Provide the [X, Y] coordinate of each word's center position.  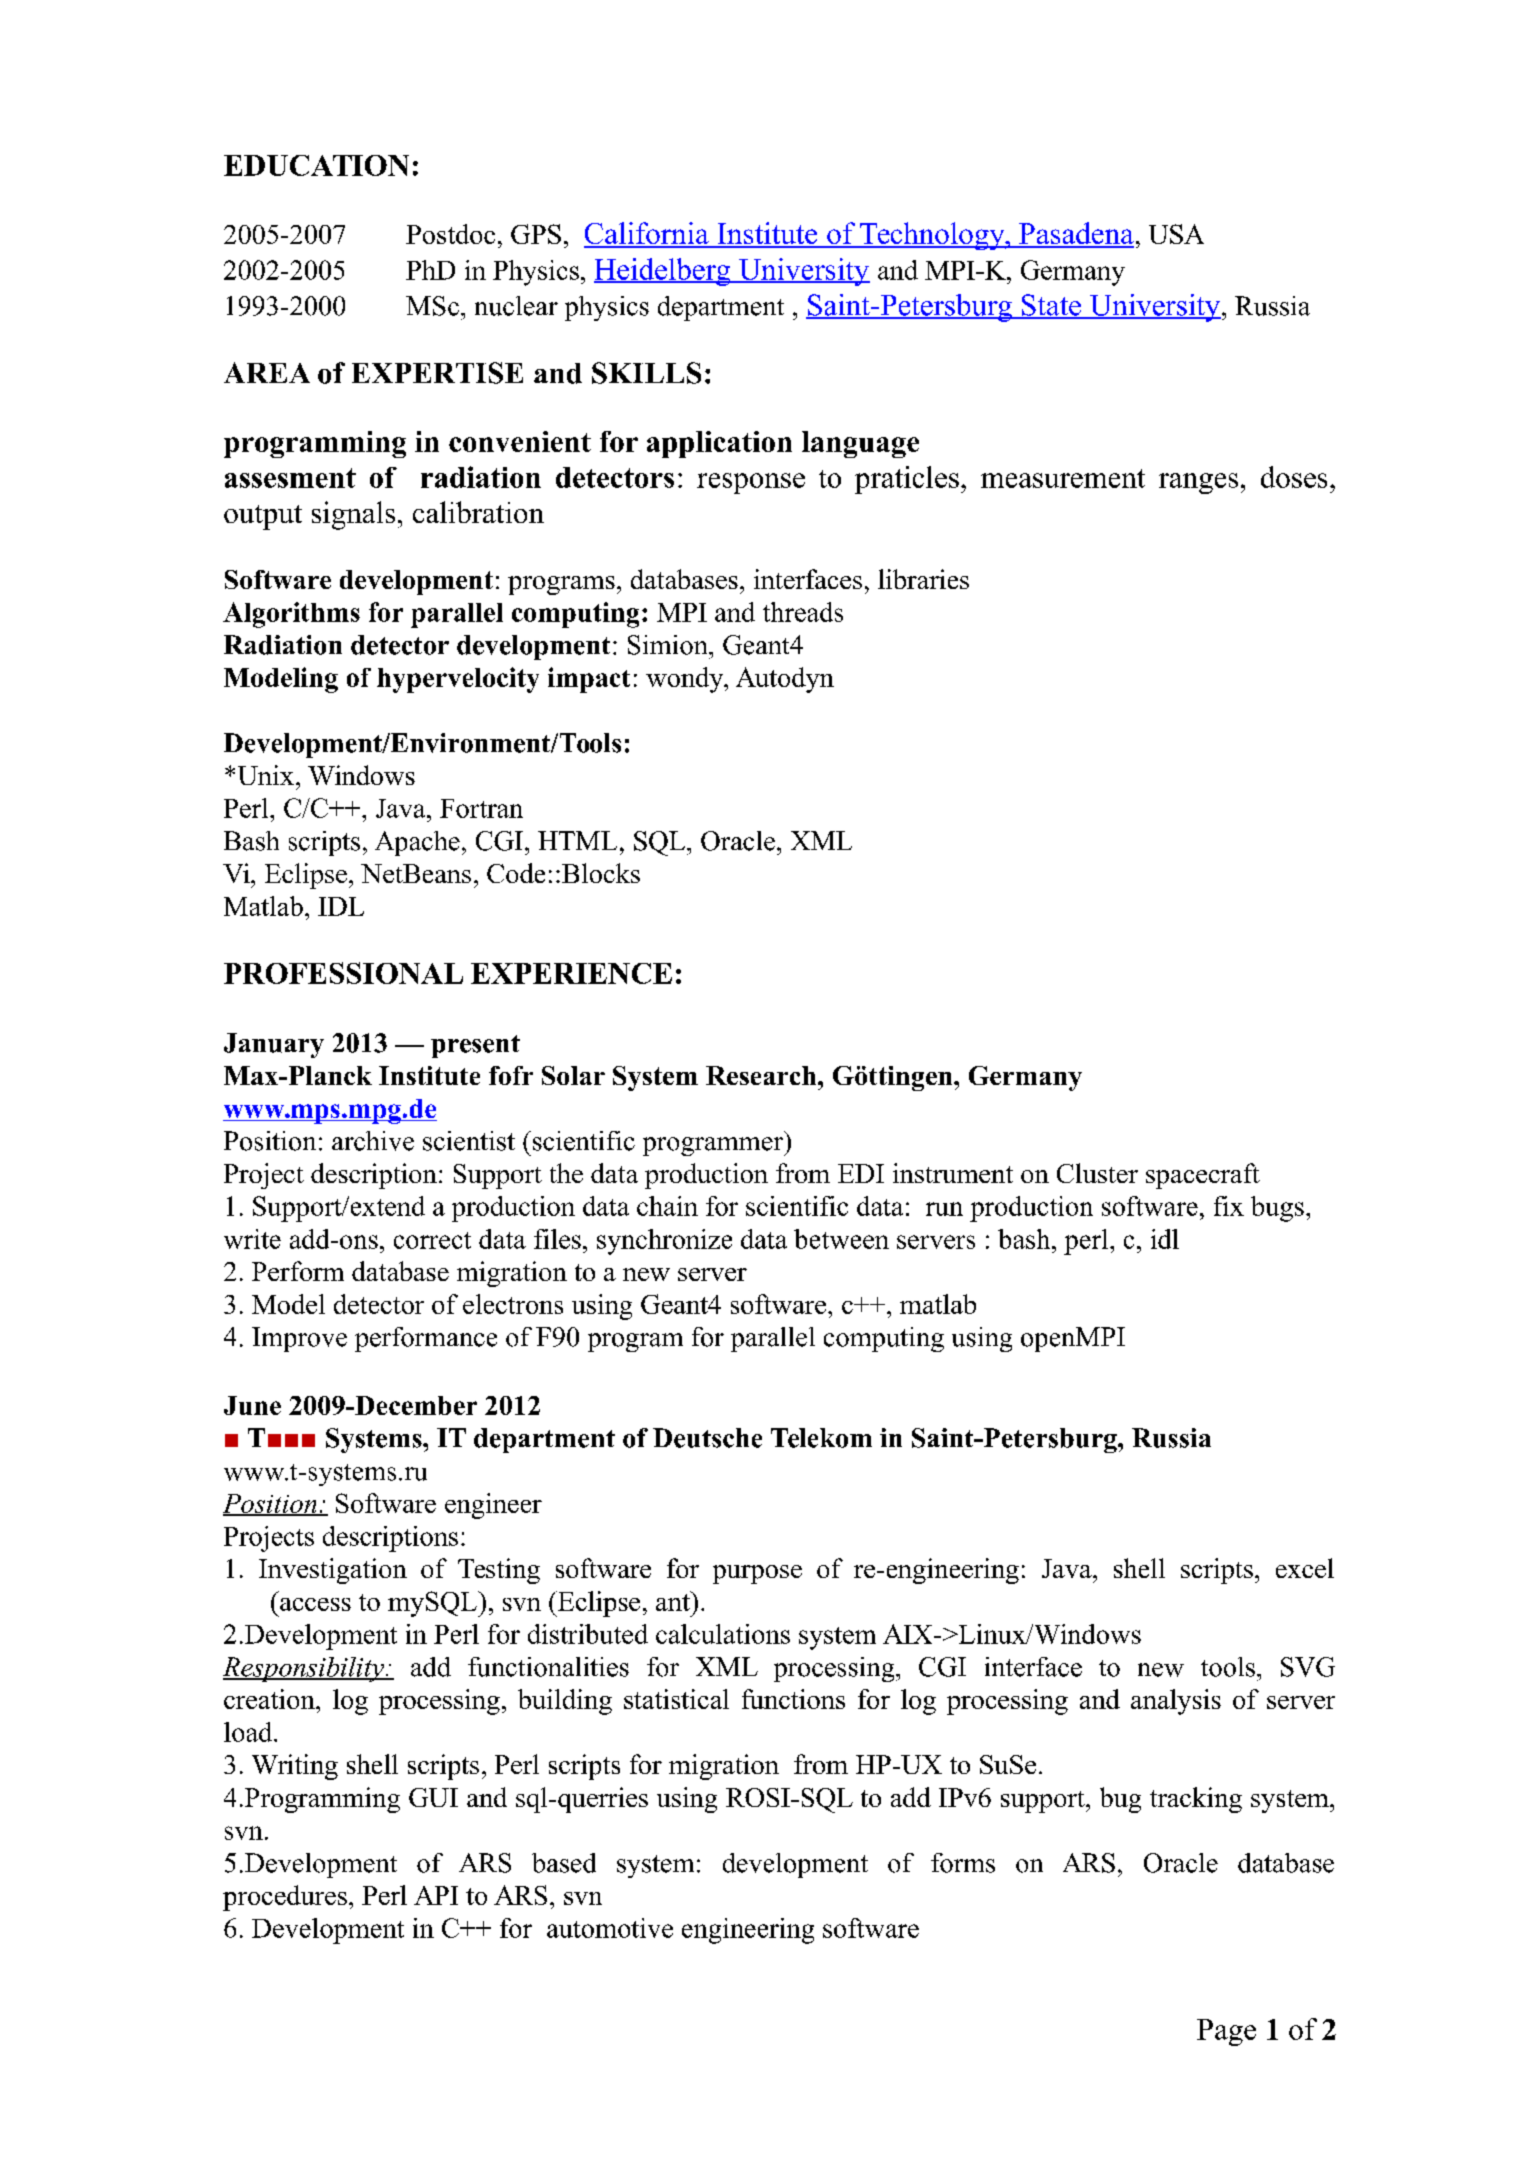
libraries [923, 579]
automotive [610, 1928]
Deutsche [707, 1438]
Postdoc [450, 234]
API [436, 1895]
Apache [417, 843]
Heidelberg [663, 272]
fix [1229, 1206]
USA [1176, 234]
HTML [577, 840]
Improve [299, 1339]
